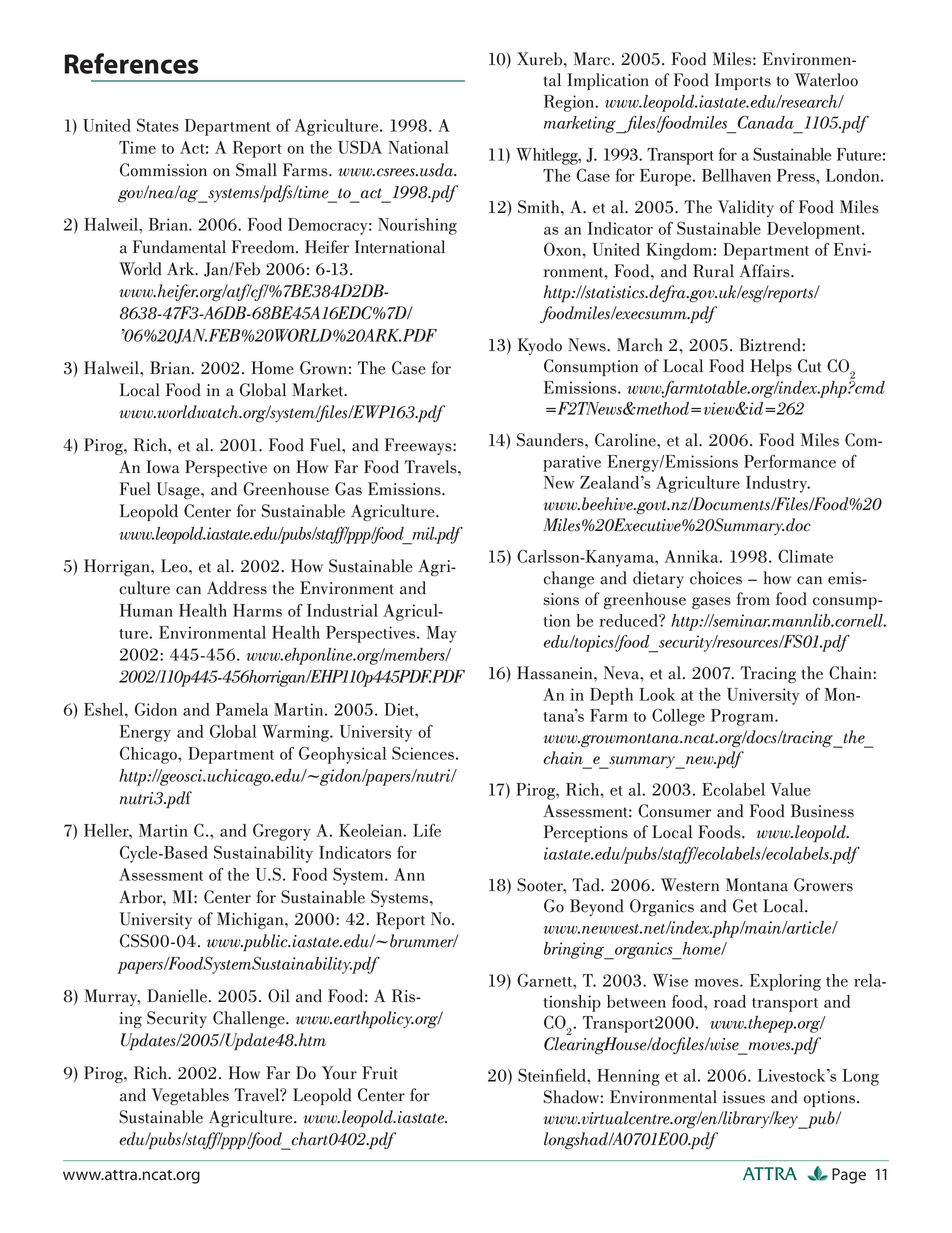 This screenshot has width=952, height=1233. What do you see at coordinates (190, 1096) in the screenshot?
I see `Vegetables` at bounding box center [190, 1096].
